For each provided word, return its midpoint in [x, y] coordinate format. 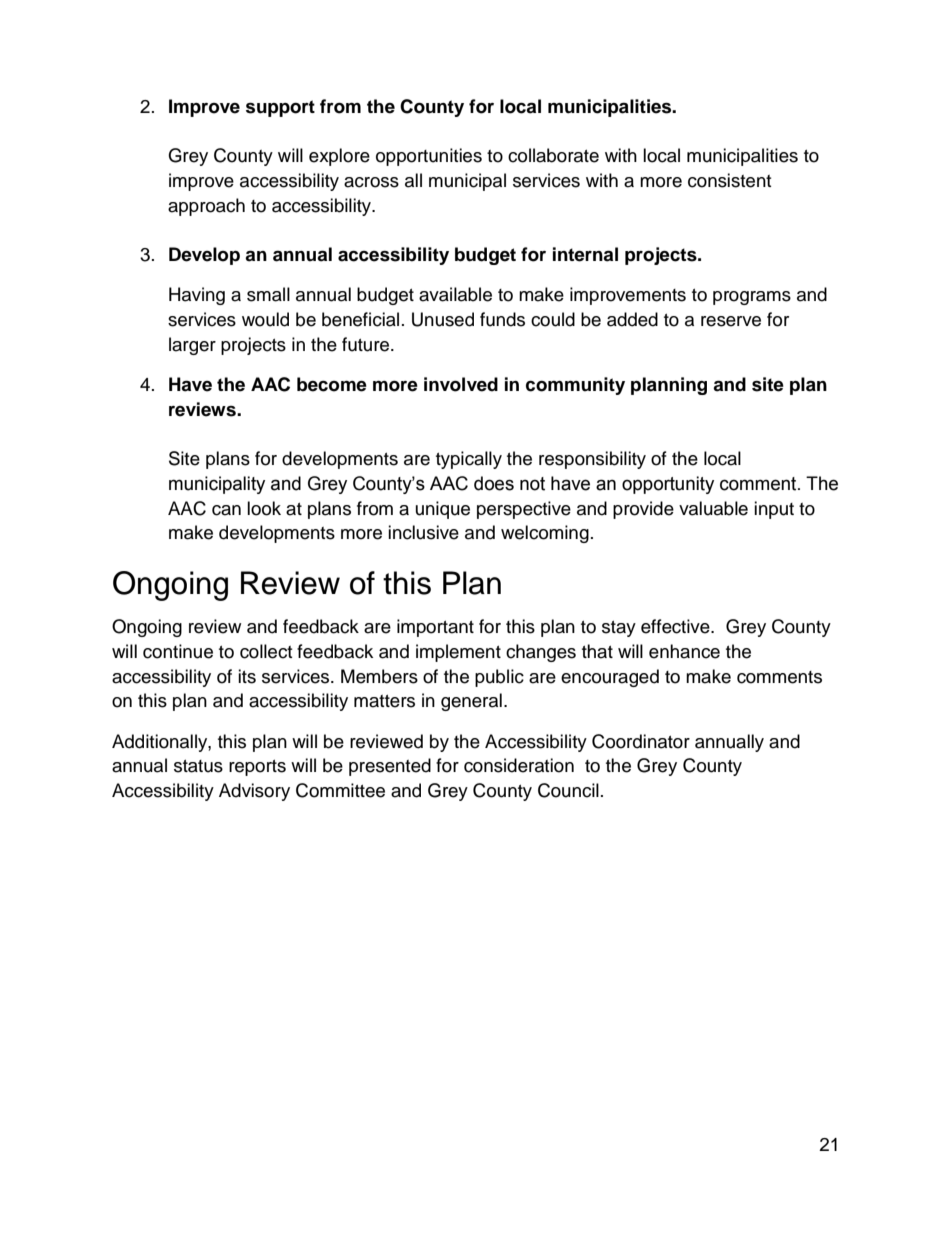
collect [266, 651]
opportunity [668, 485]
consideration [519, 765]
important [435, 628]
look [264, 508]
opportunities [429, 157]
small [268, 294]
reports [257, 768]
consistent [729, 180]
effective [676, 626]
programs [752, 298]
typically [469, 460]
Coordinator [641, 741]
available [455, 294]
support [280, 108]
